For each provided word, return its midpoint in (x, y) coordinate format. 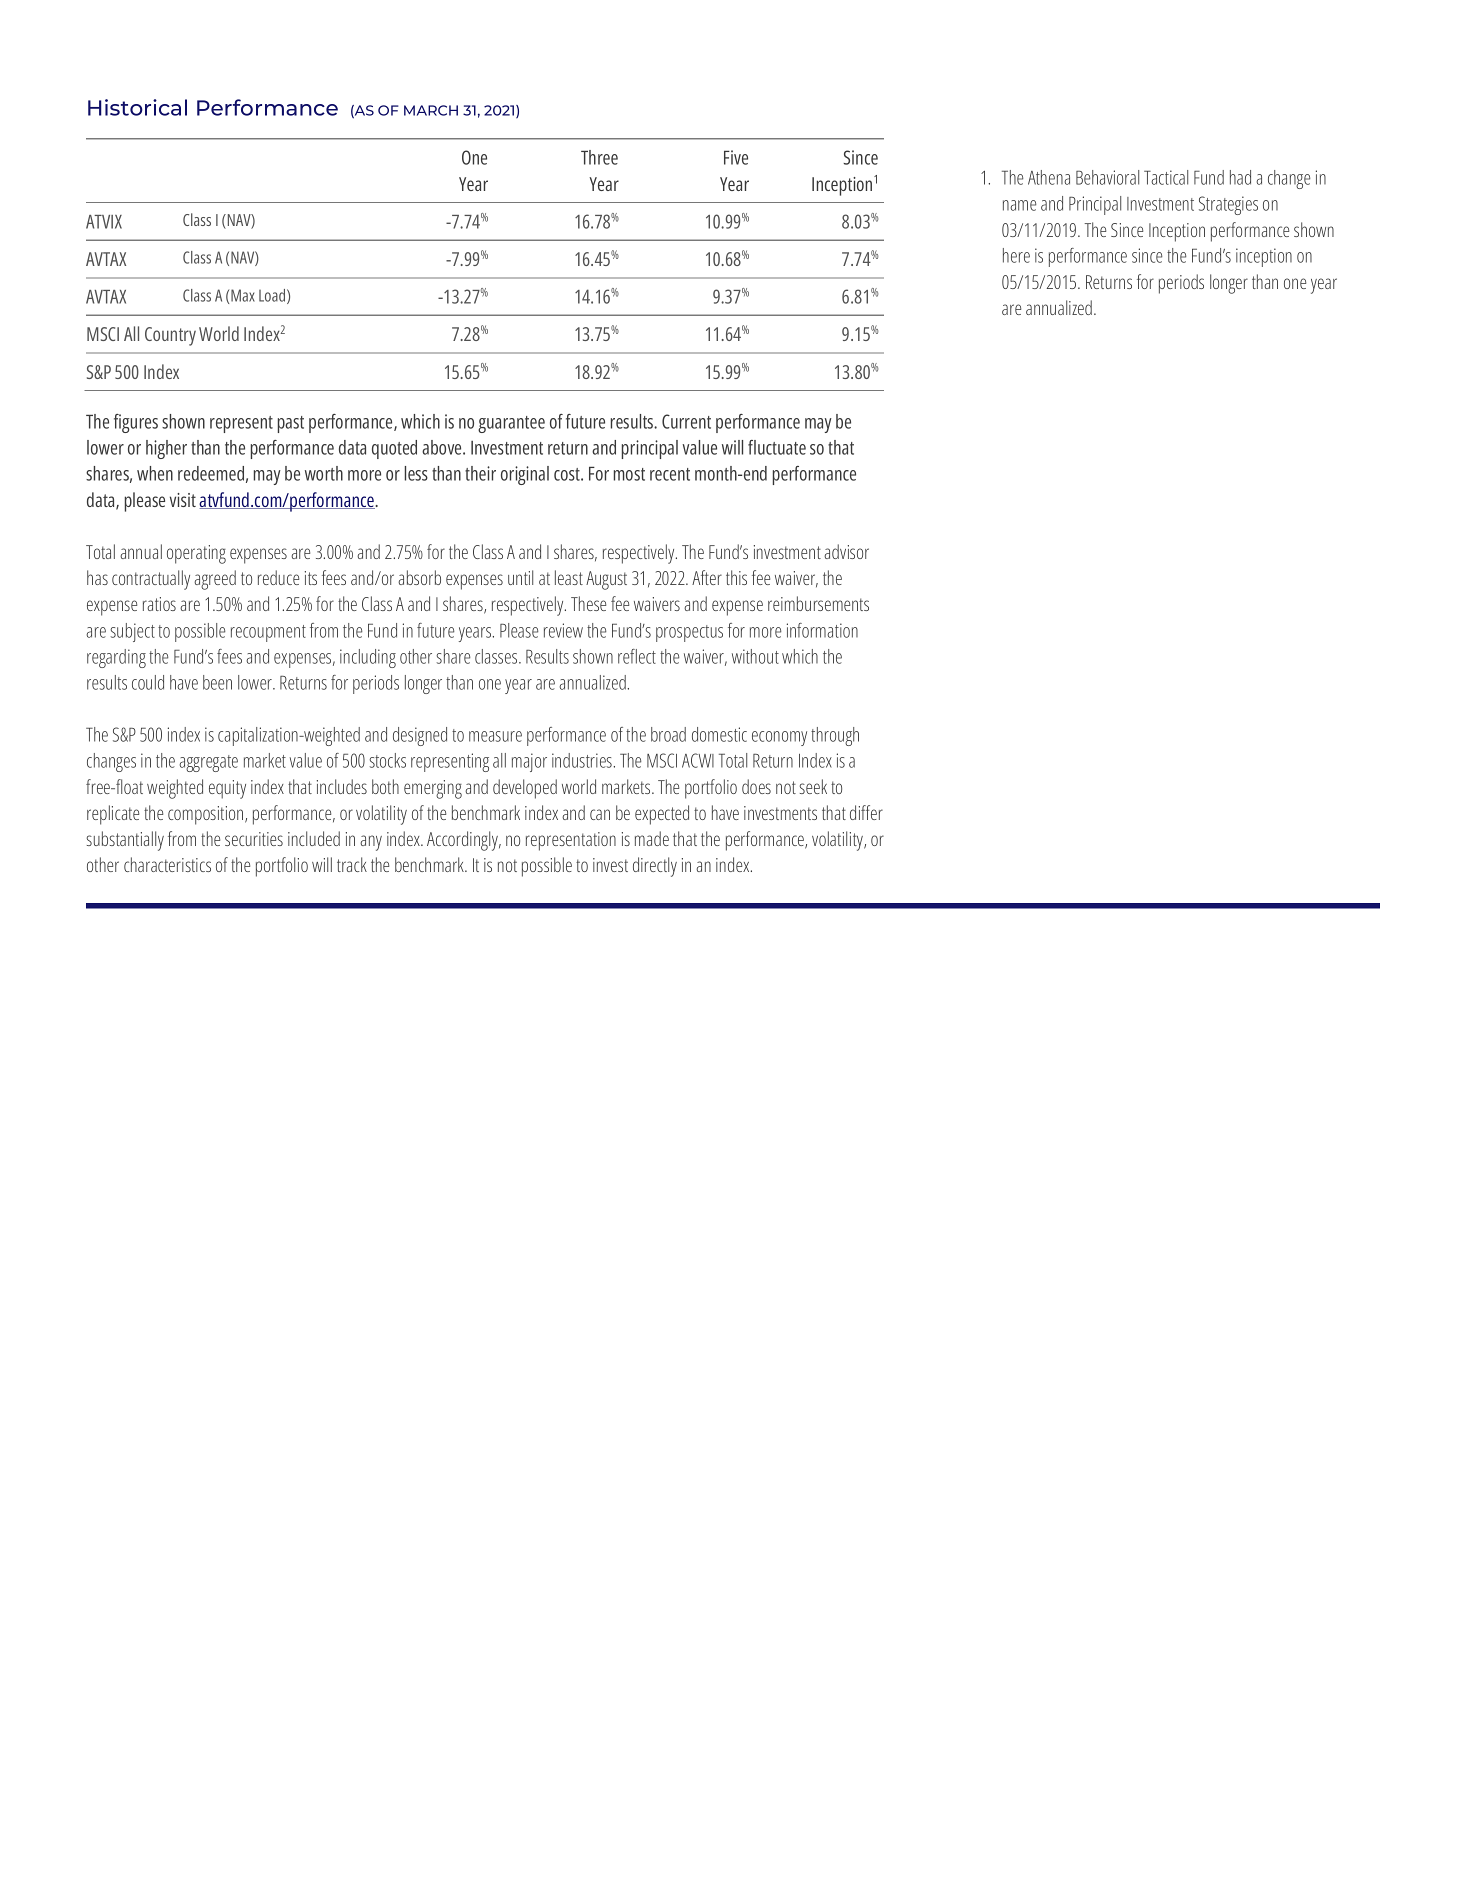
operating (196, 554)
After (707, 577)
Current (686, 421)
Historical (137, 107)
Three (599, 157)
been (217, 682)
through (835, 736)
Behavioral (1107, 177)
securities (254, 839)
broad (668, 734)
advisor (846, 551)
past (291, 424)
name (1019, 205)
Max (243, 295)
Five (736, 157)
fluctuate (777, 447)
